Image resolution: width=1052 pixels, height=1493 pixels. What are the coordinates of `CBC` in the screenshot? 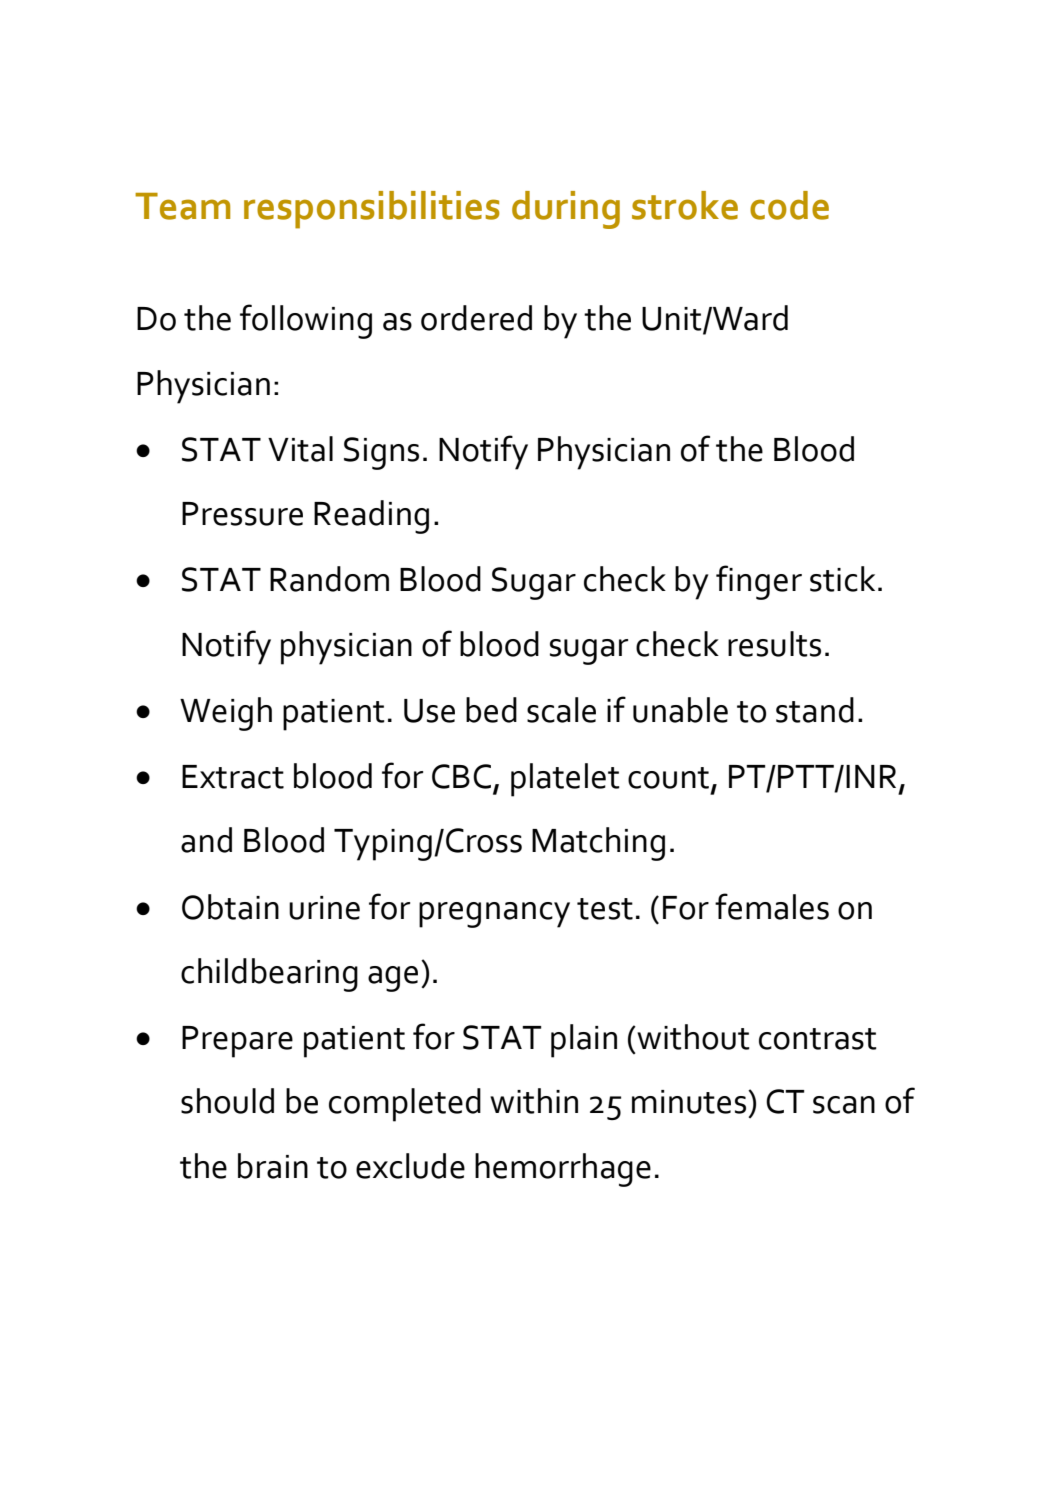 It's located at (461, 776).
